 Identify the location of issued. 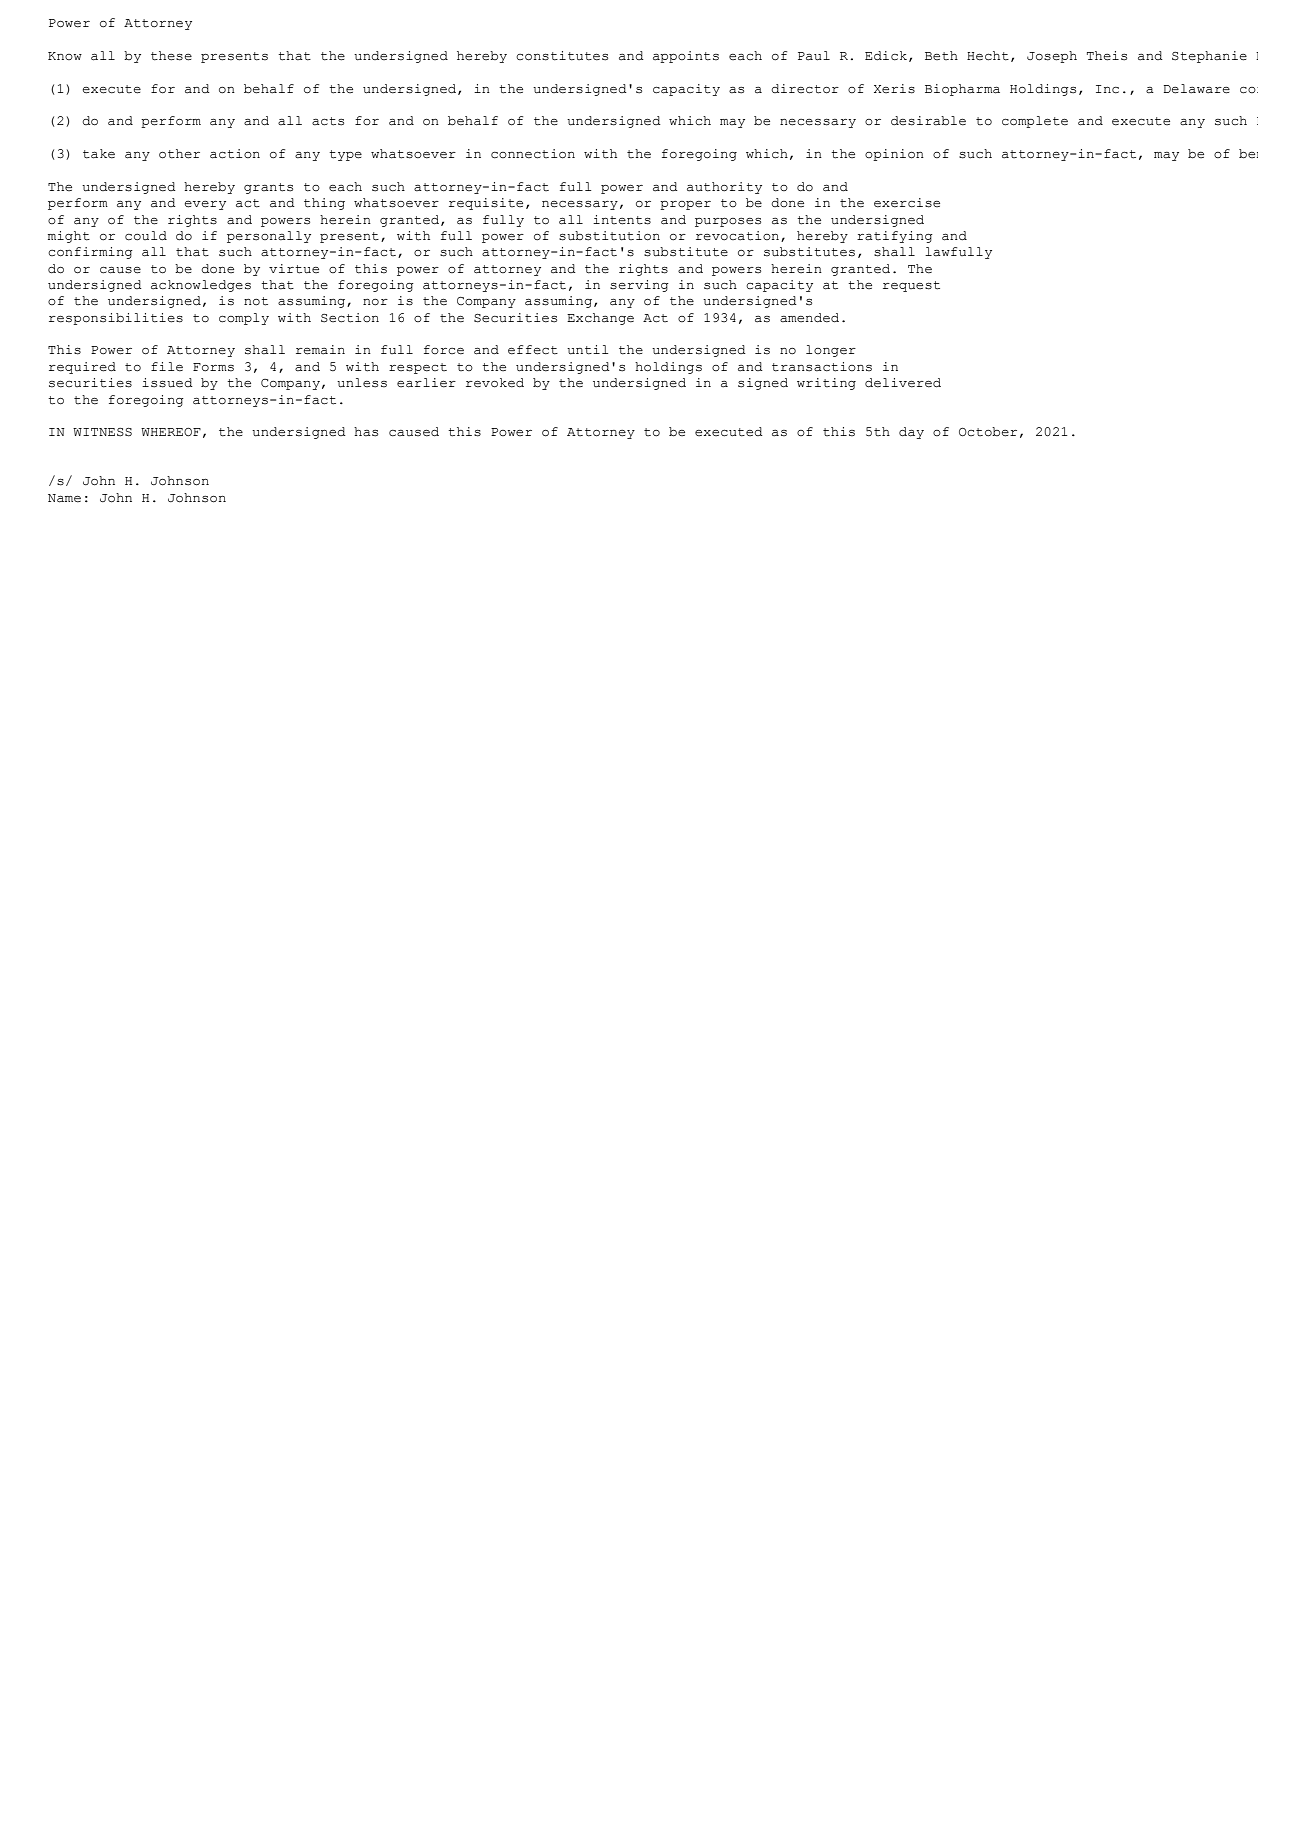
(167, 383).
